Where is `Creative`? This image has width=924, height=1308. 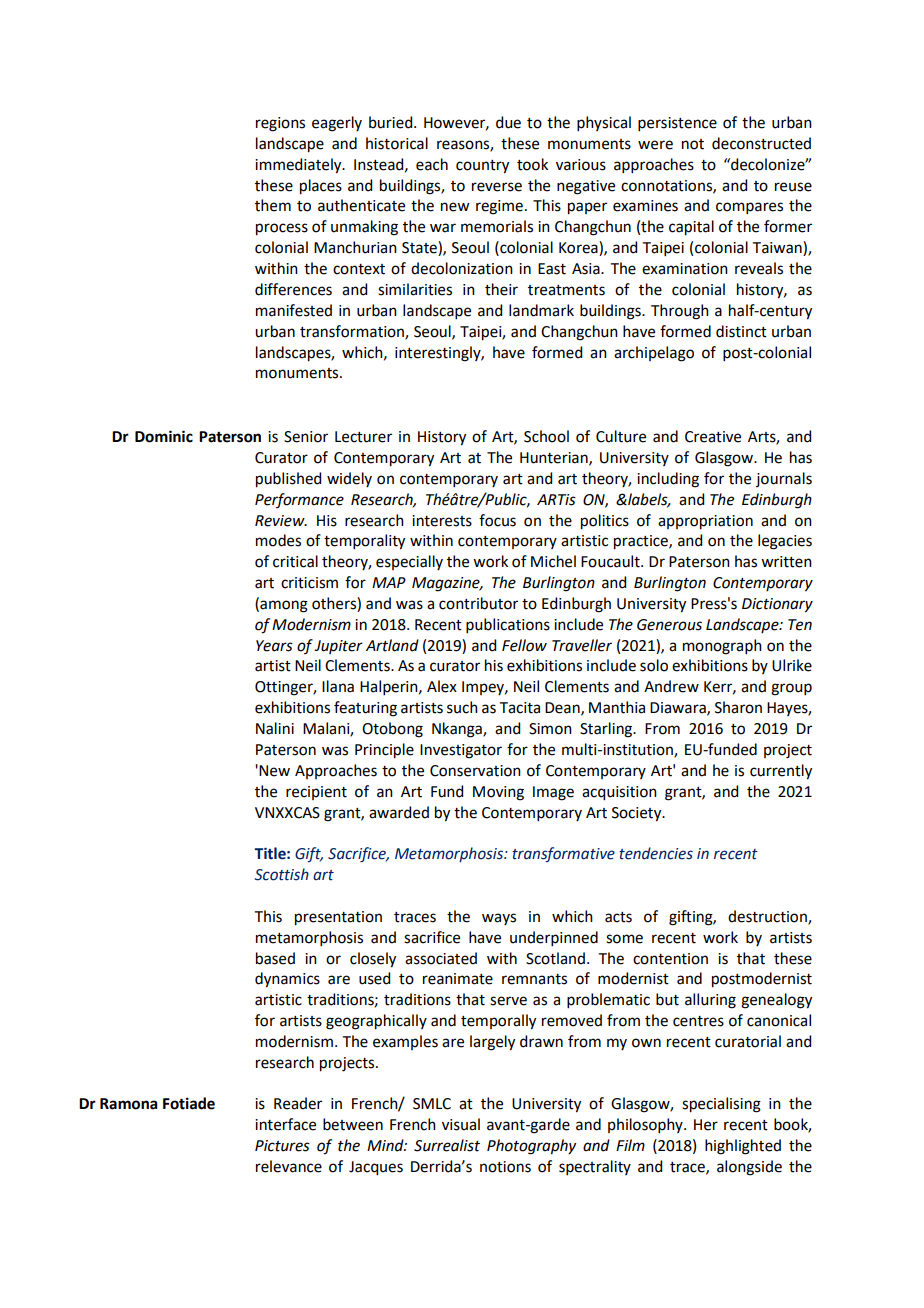
Creative is located at coordinates (713, 437).
